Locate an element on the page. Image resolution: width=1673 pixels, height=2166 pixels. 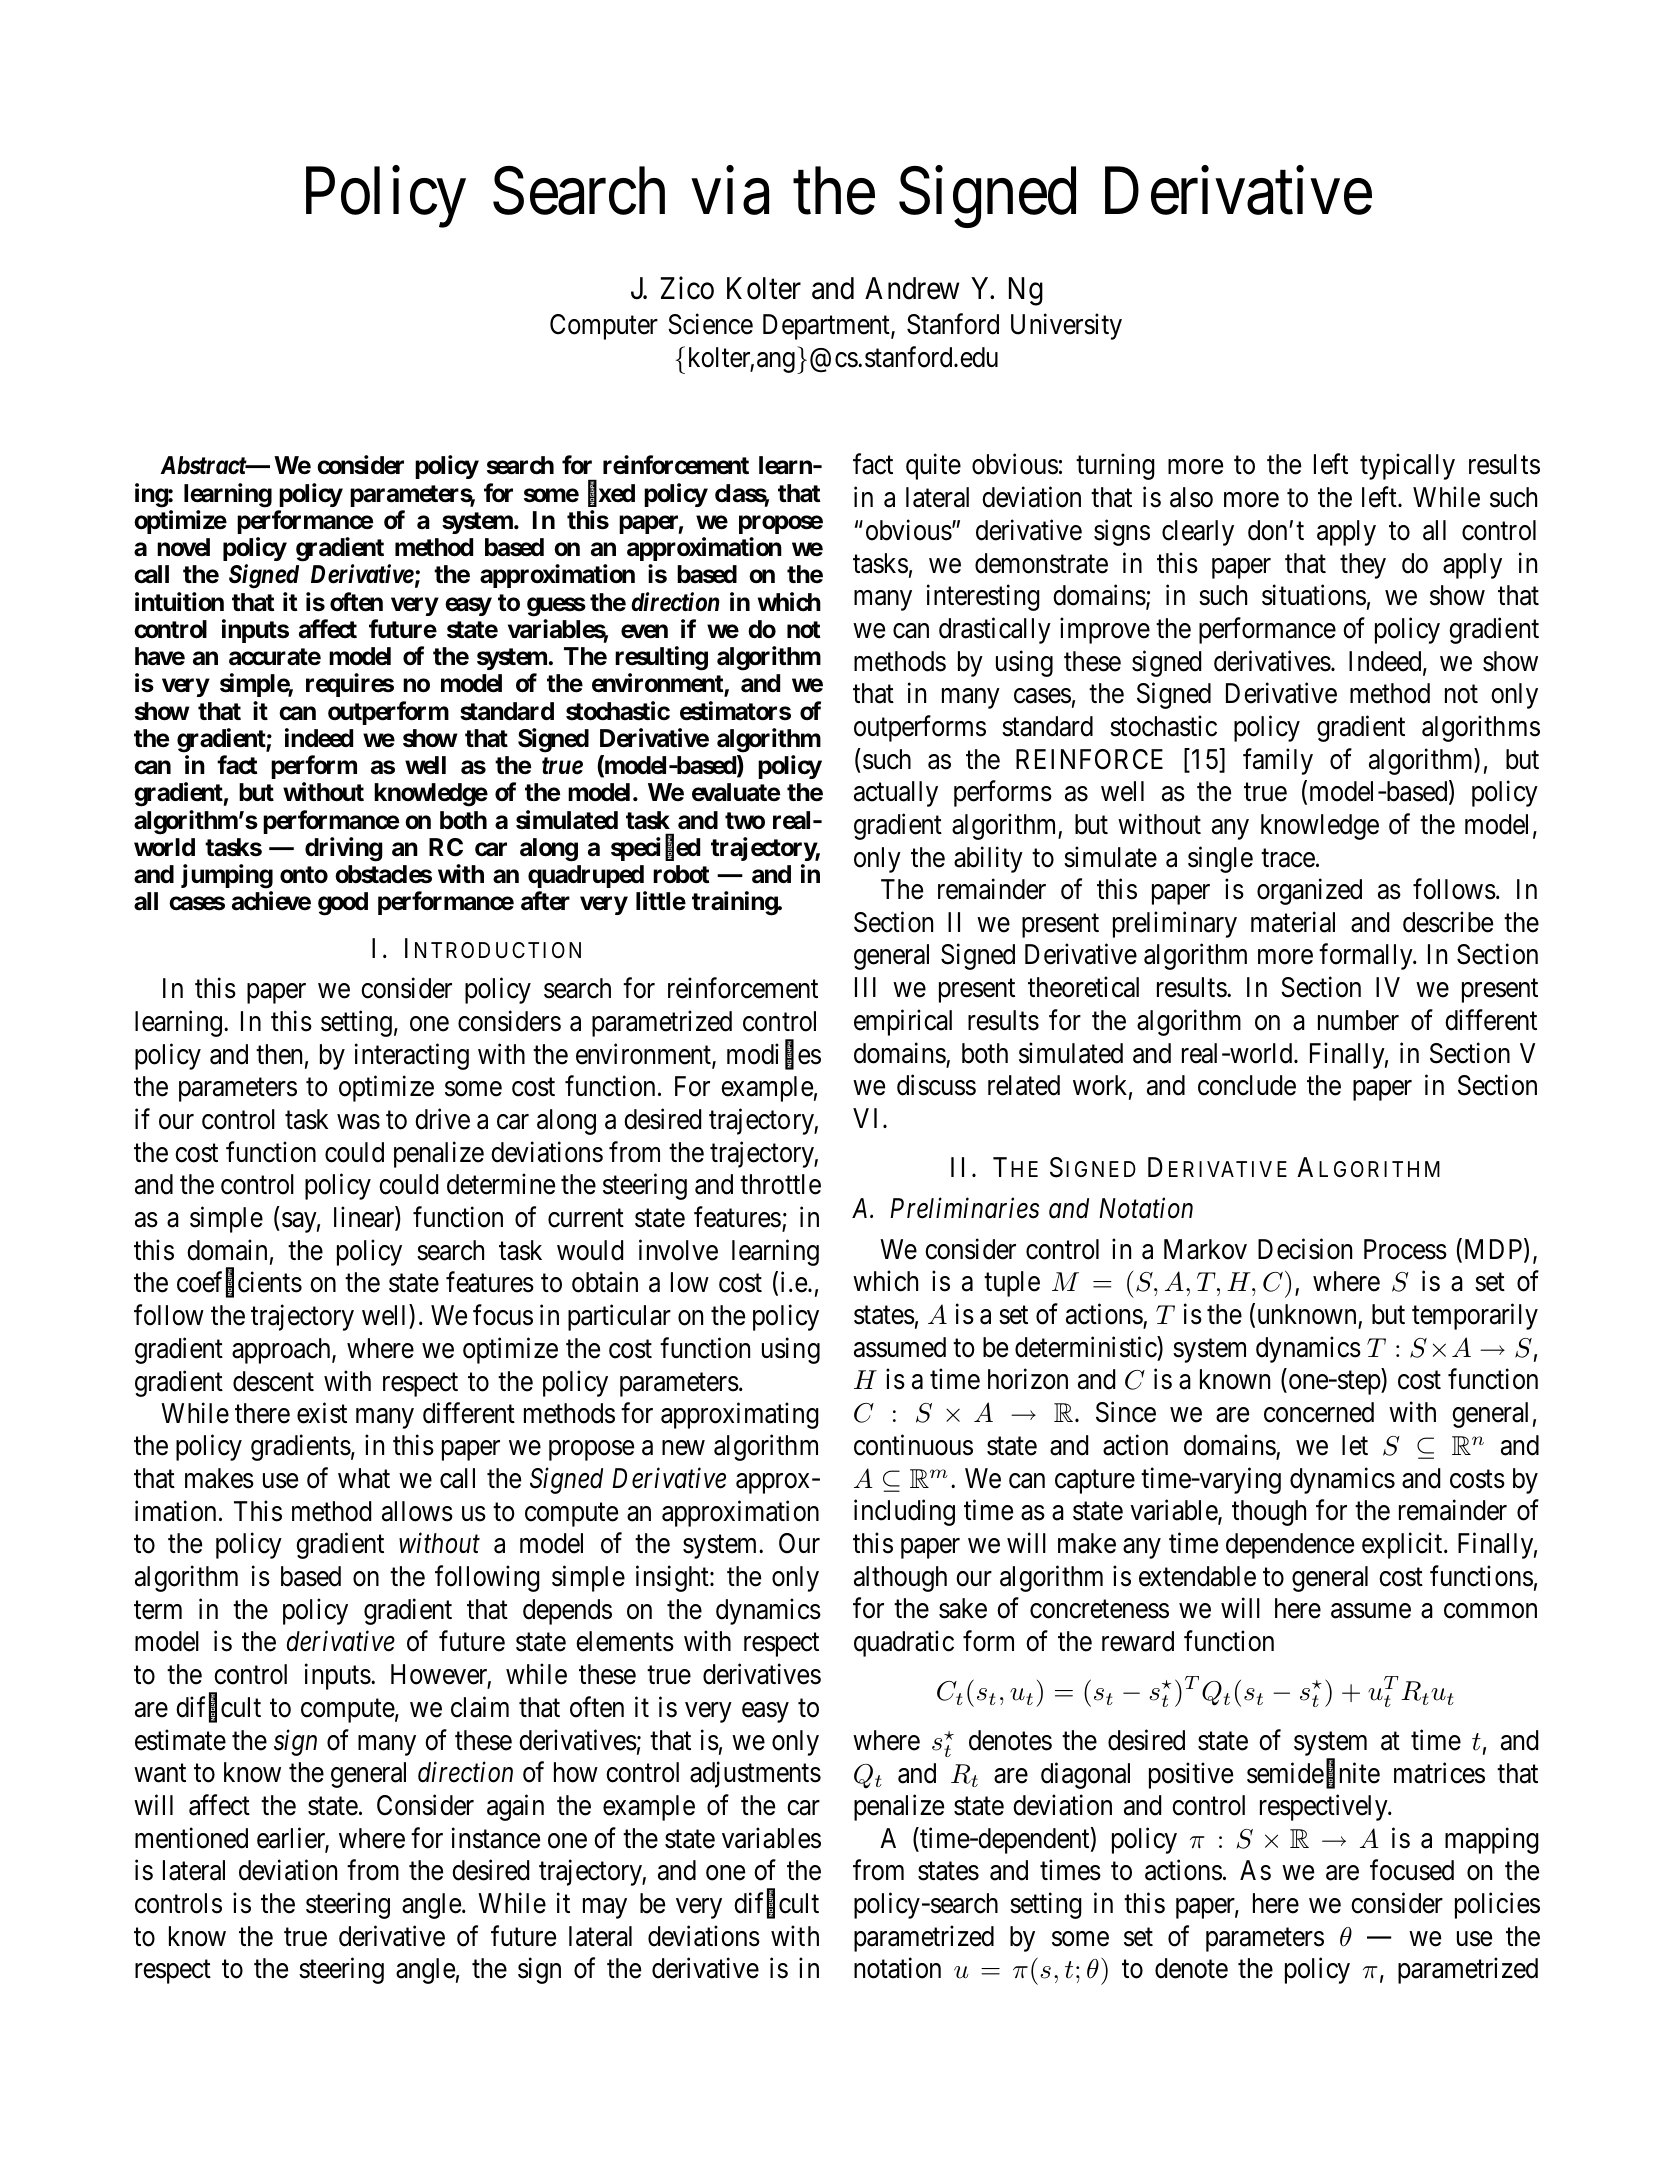
empirical is located at coordinates (903, 1022).
